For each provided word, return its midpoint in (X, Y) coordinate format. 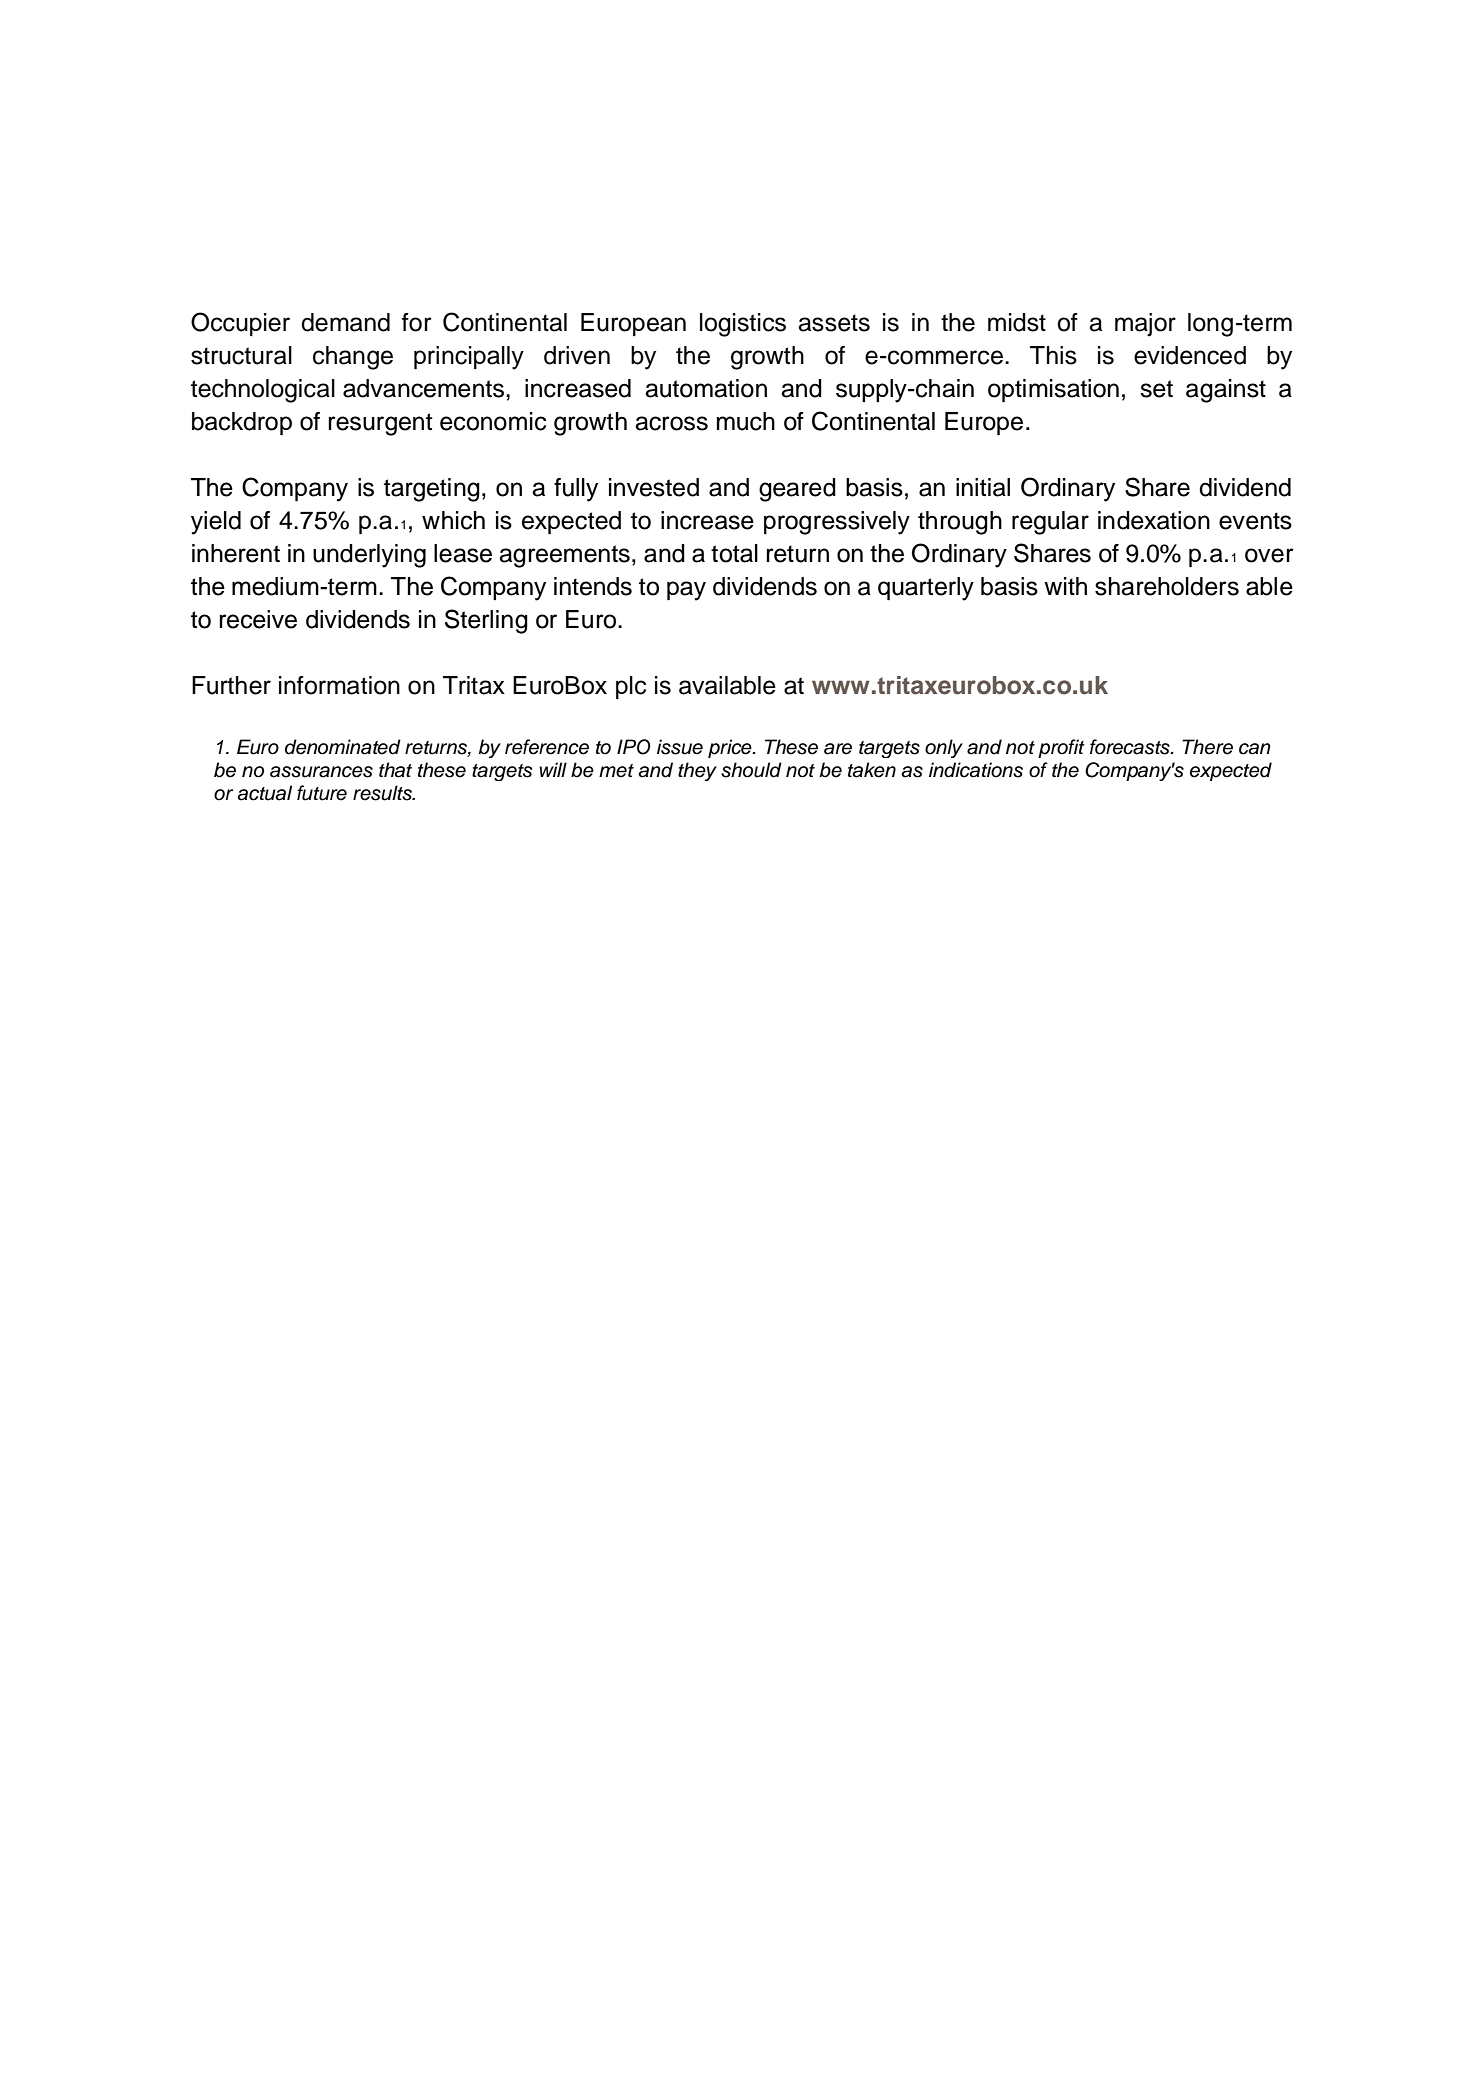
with (1065, 586)
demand (345, 322)
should (751, 770)
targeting (432, 490)
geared (797, 490)
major (1145, 325)
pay (686, 591)
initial (983, 487)
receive (258, 619)
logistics (743, 325)
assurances (321, 772)
